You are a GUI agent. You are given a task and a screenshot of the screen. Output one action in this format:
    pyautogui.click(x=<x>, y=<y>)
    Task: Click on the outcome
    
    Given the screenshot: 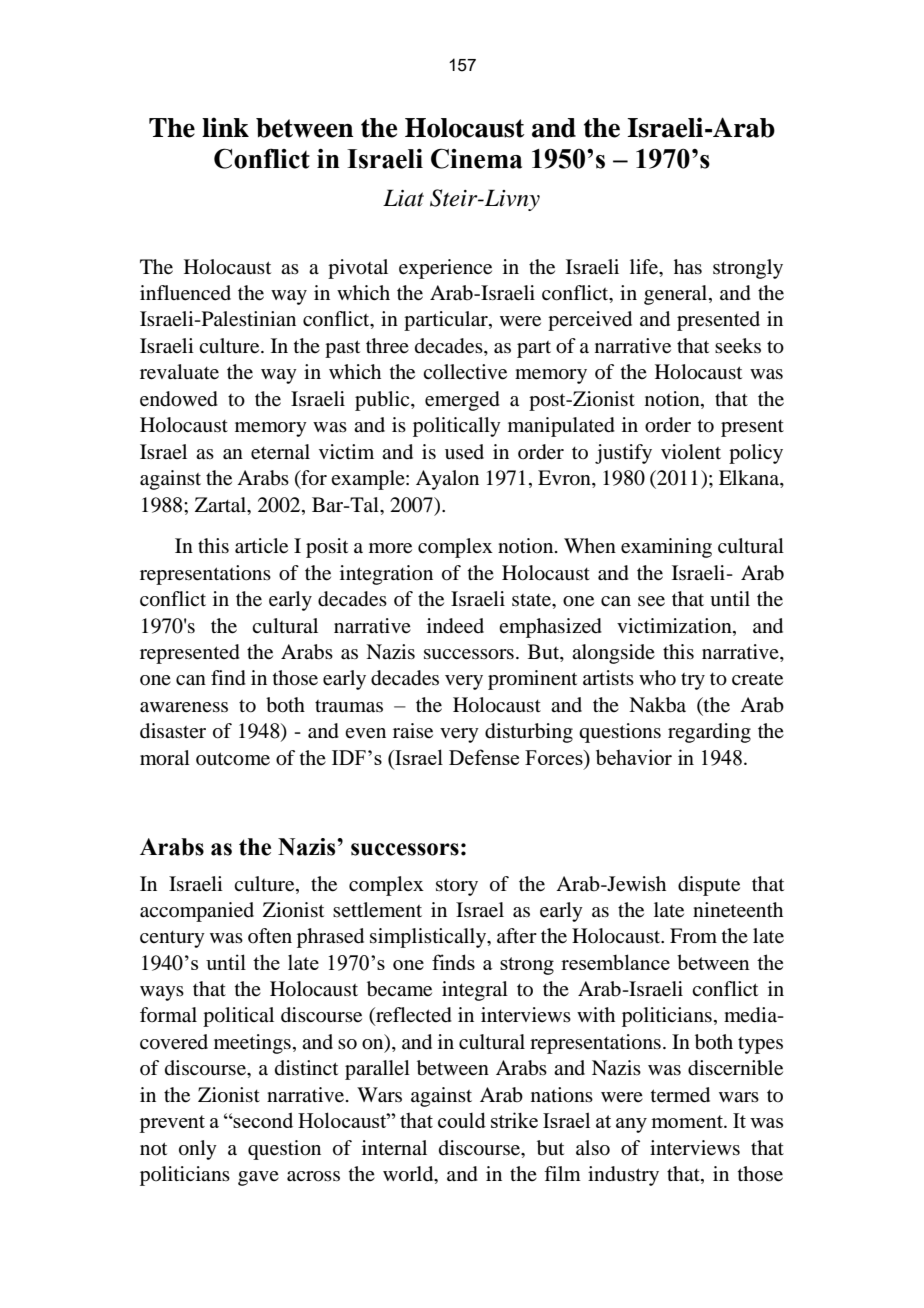 What is the action you would take?
    pyautogui.click(x=233, y=759)
